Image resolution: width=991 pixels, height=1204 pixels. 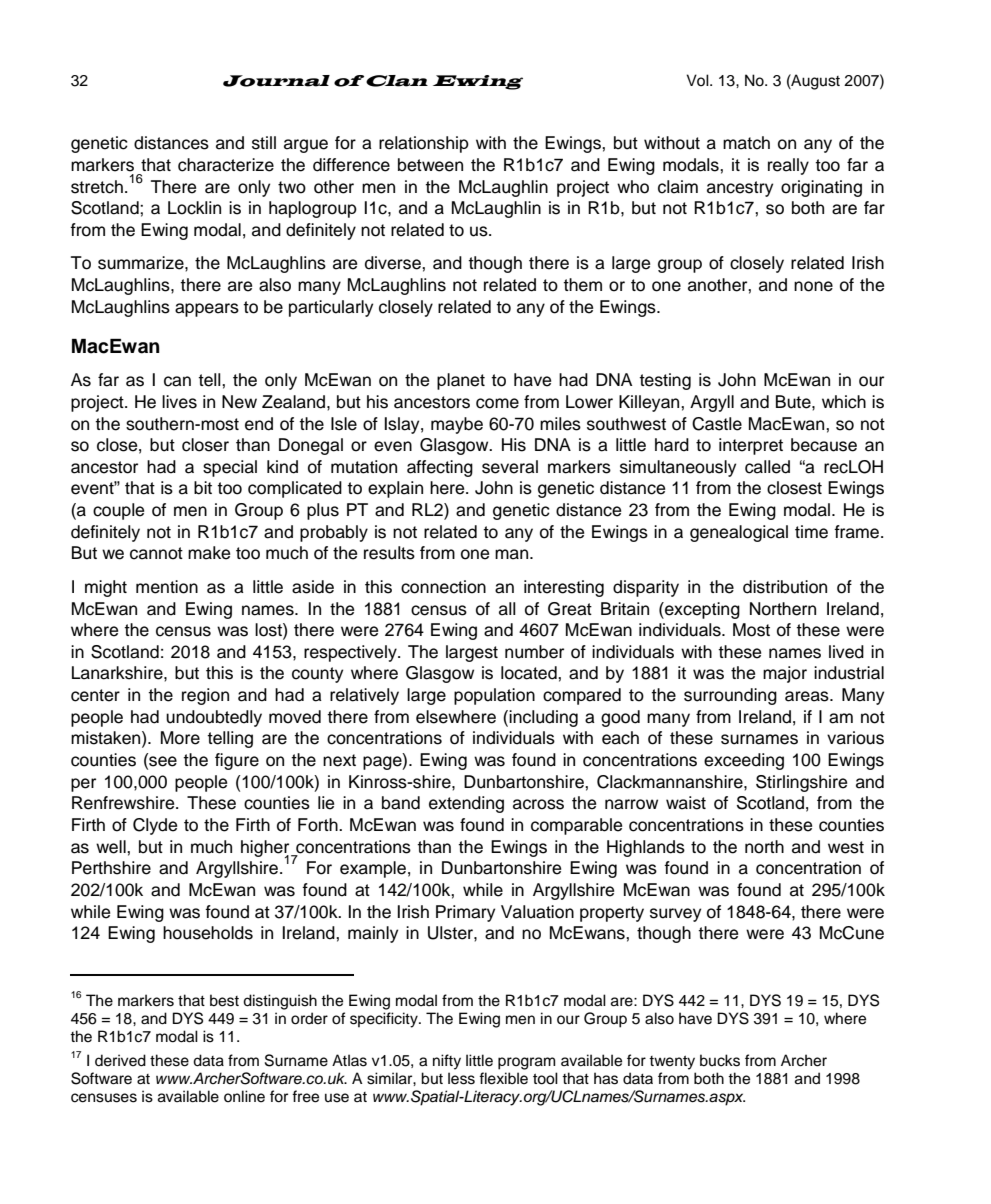 I want to click on connection, so click(x=443, y=587).
